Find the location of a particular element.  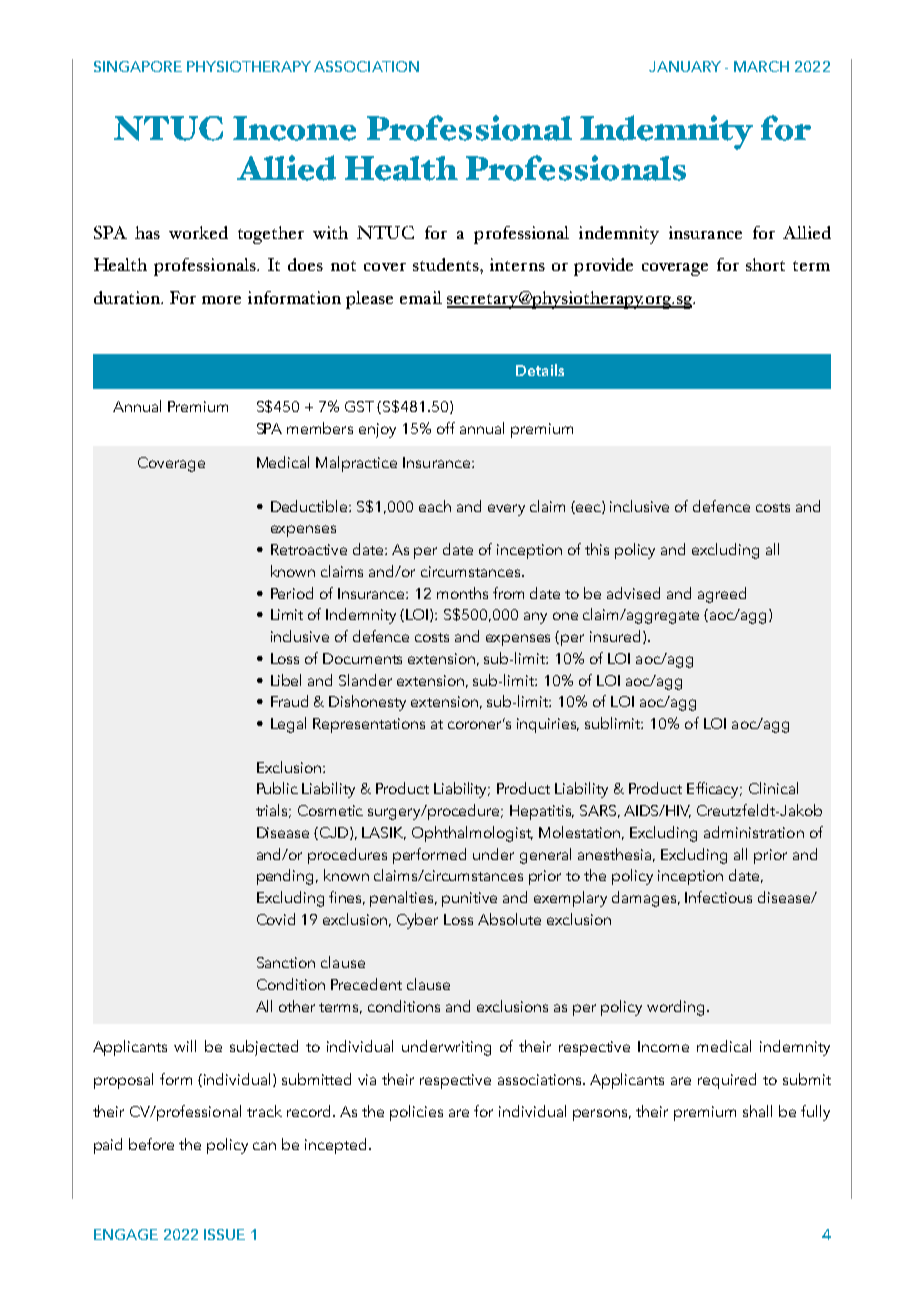

off is located at coordinates (446, 428).
